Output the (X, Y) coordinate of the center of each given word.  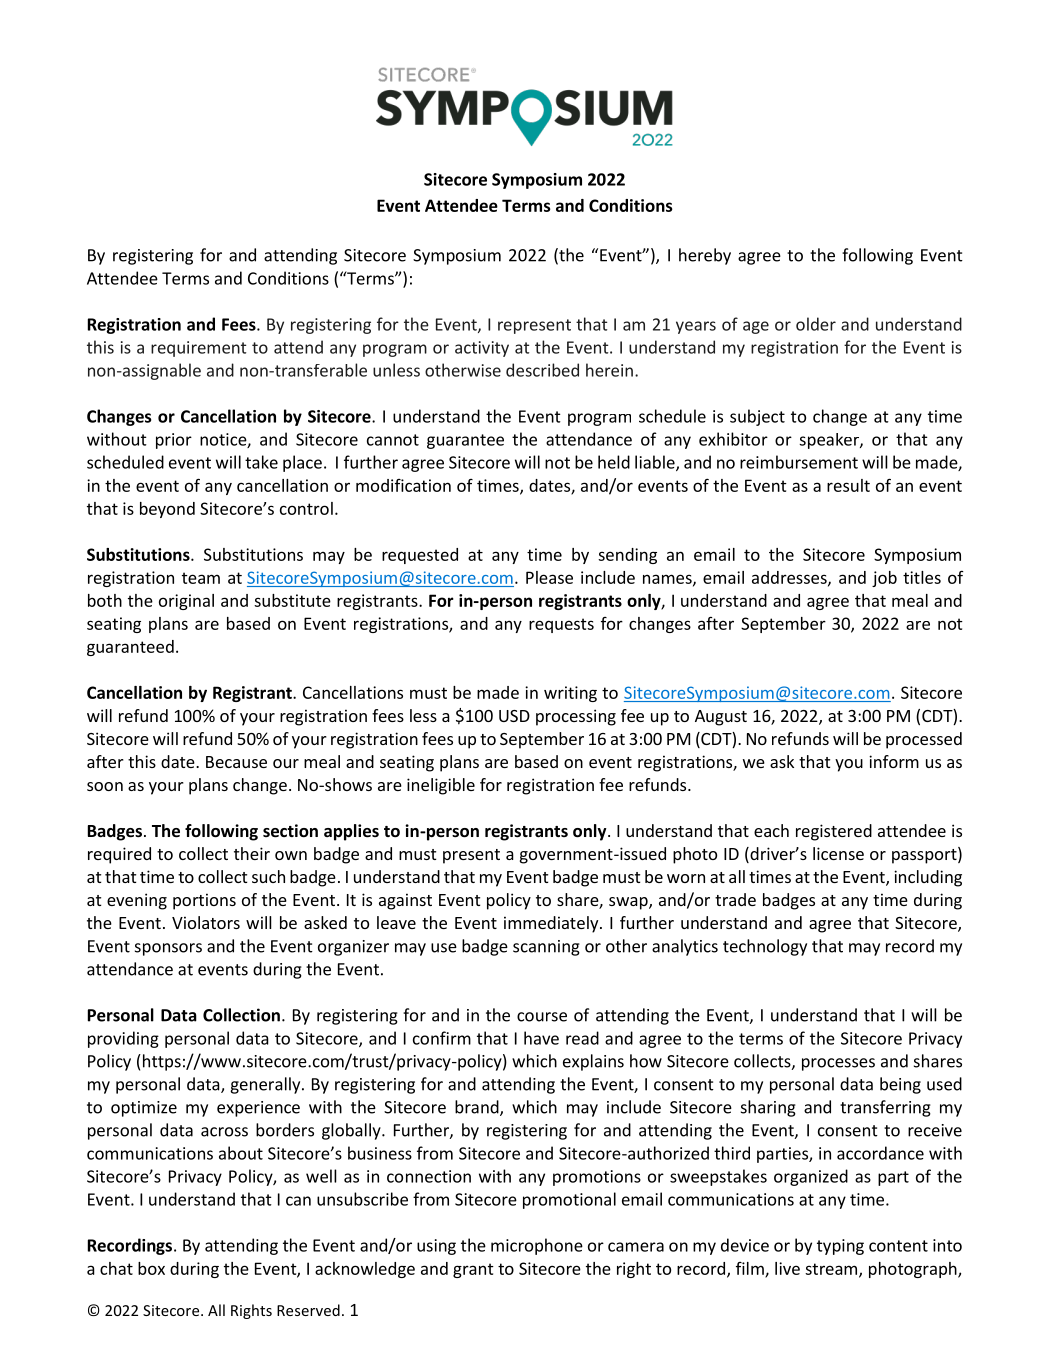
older (816, 324)
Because (236, 762)
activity (482, 349)
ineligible (441, 786)
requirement (198, 349)
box (151, 1268)
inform (894, 761)
